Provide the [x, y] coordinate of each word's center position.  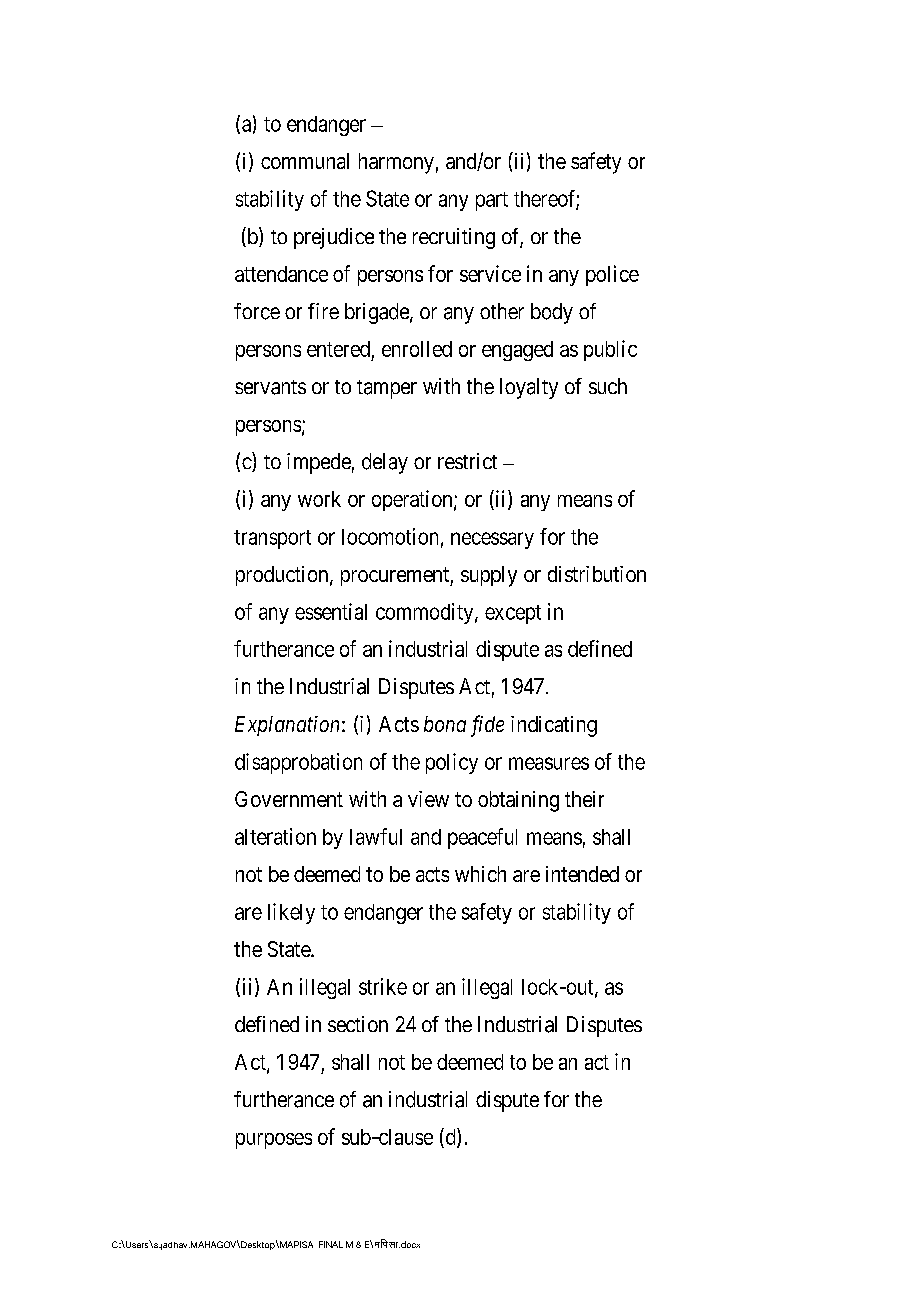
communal [305, 161]
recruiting [454, 238]
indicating [554, 726]
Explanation [287, 726]
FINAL [331, 1244]
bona [445, 724]
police [612, 275]
